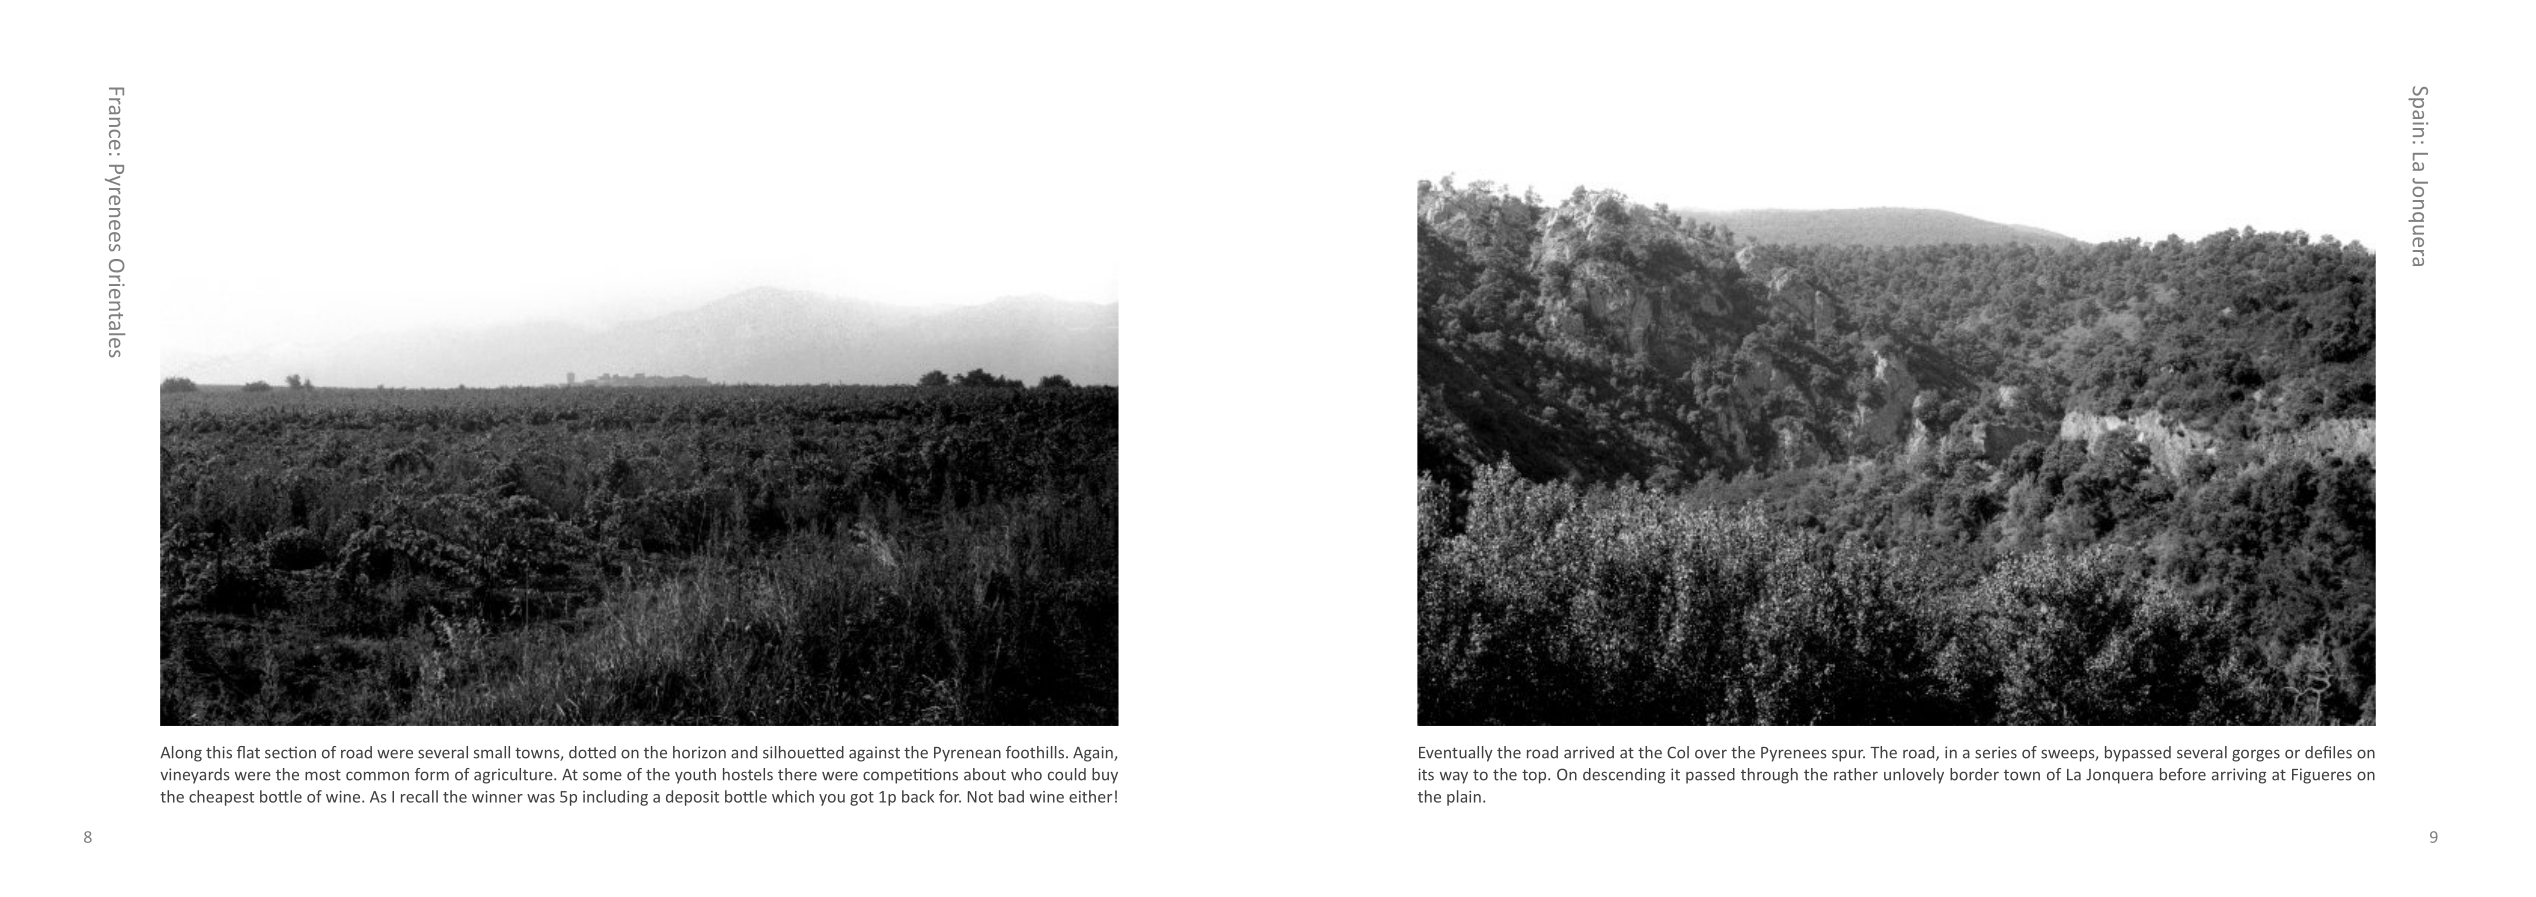 The width and height of the screenshot is (2536, 897). I want to click on Eventually, so click(1456, 754).
